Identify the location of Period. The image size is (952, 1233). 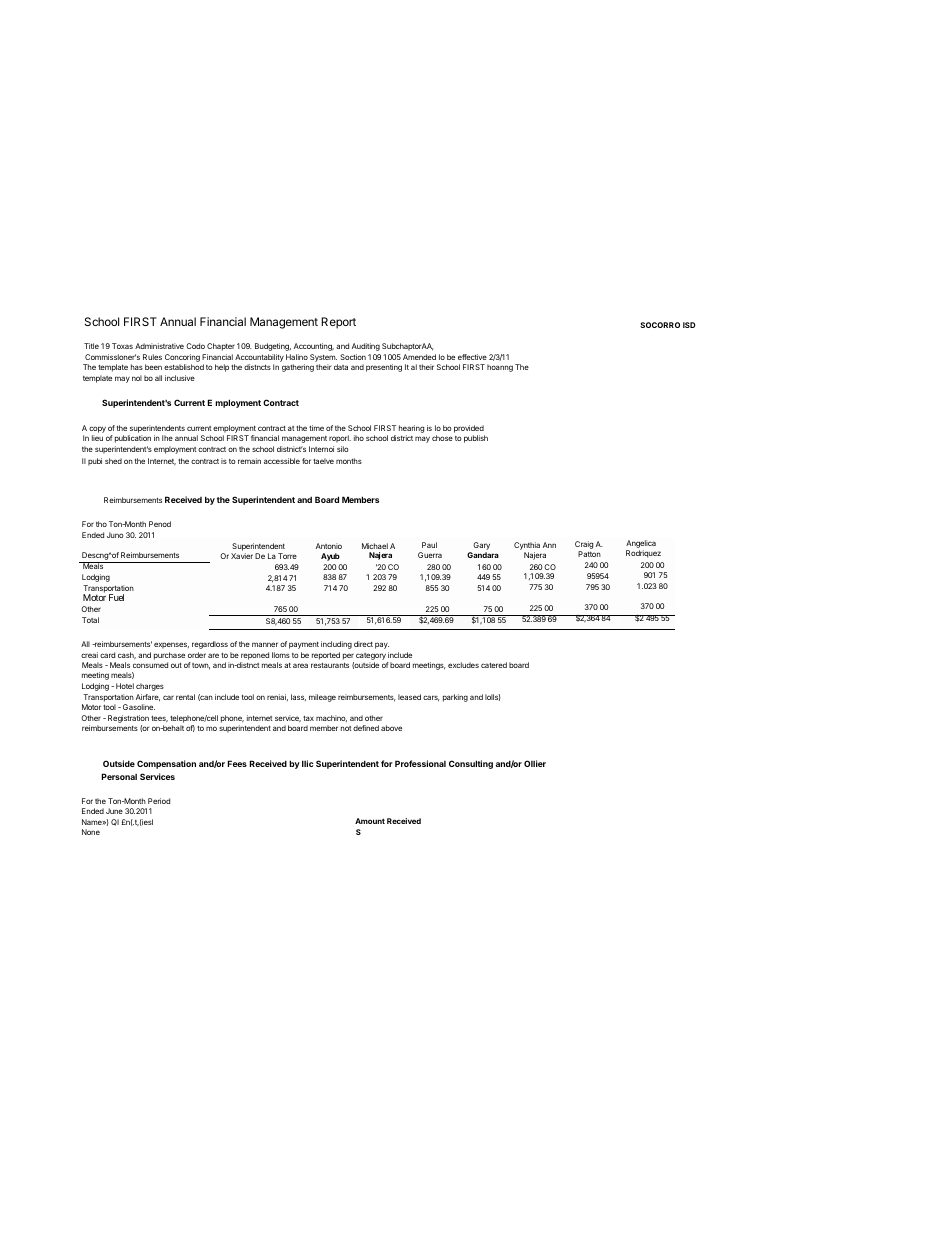
(159, 801).
